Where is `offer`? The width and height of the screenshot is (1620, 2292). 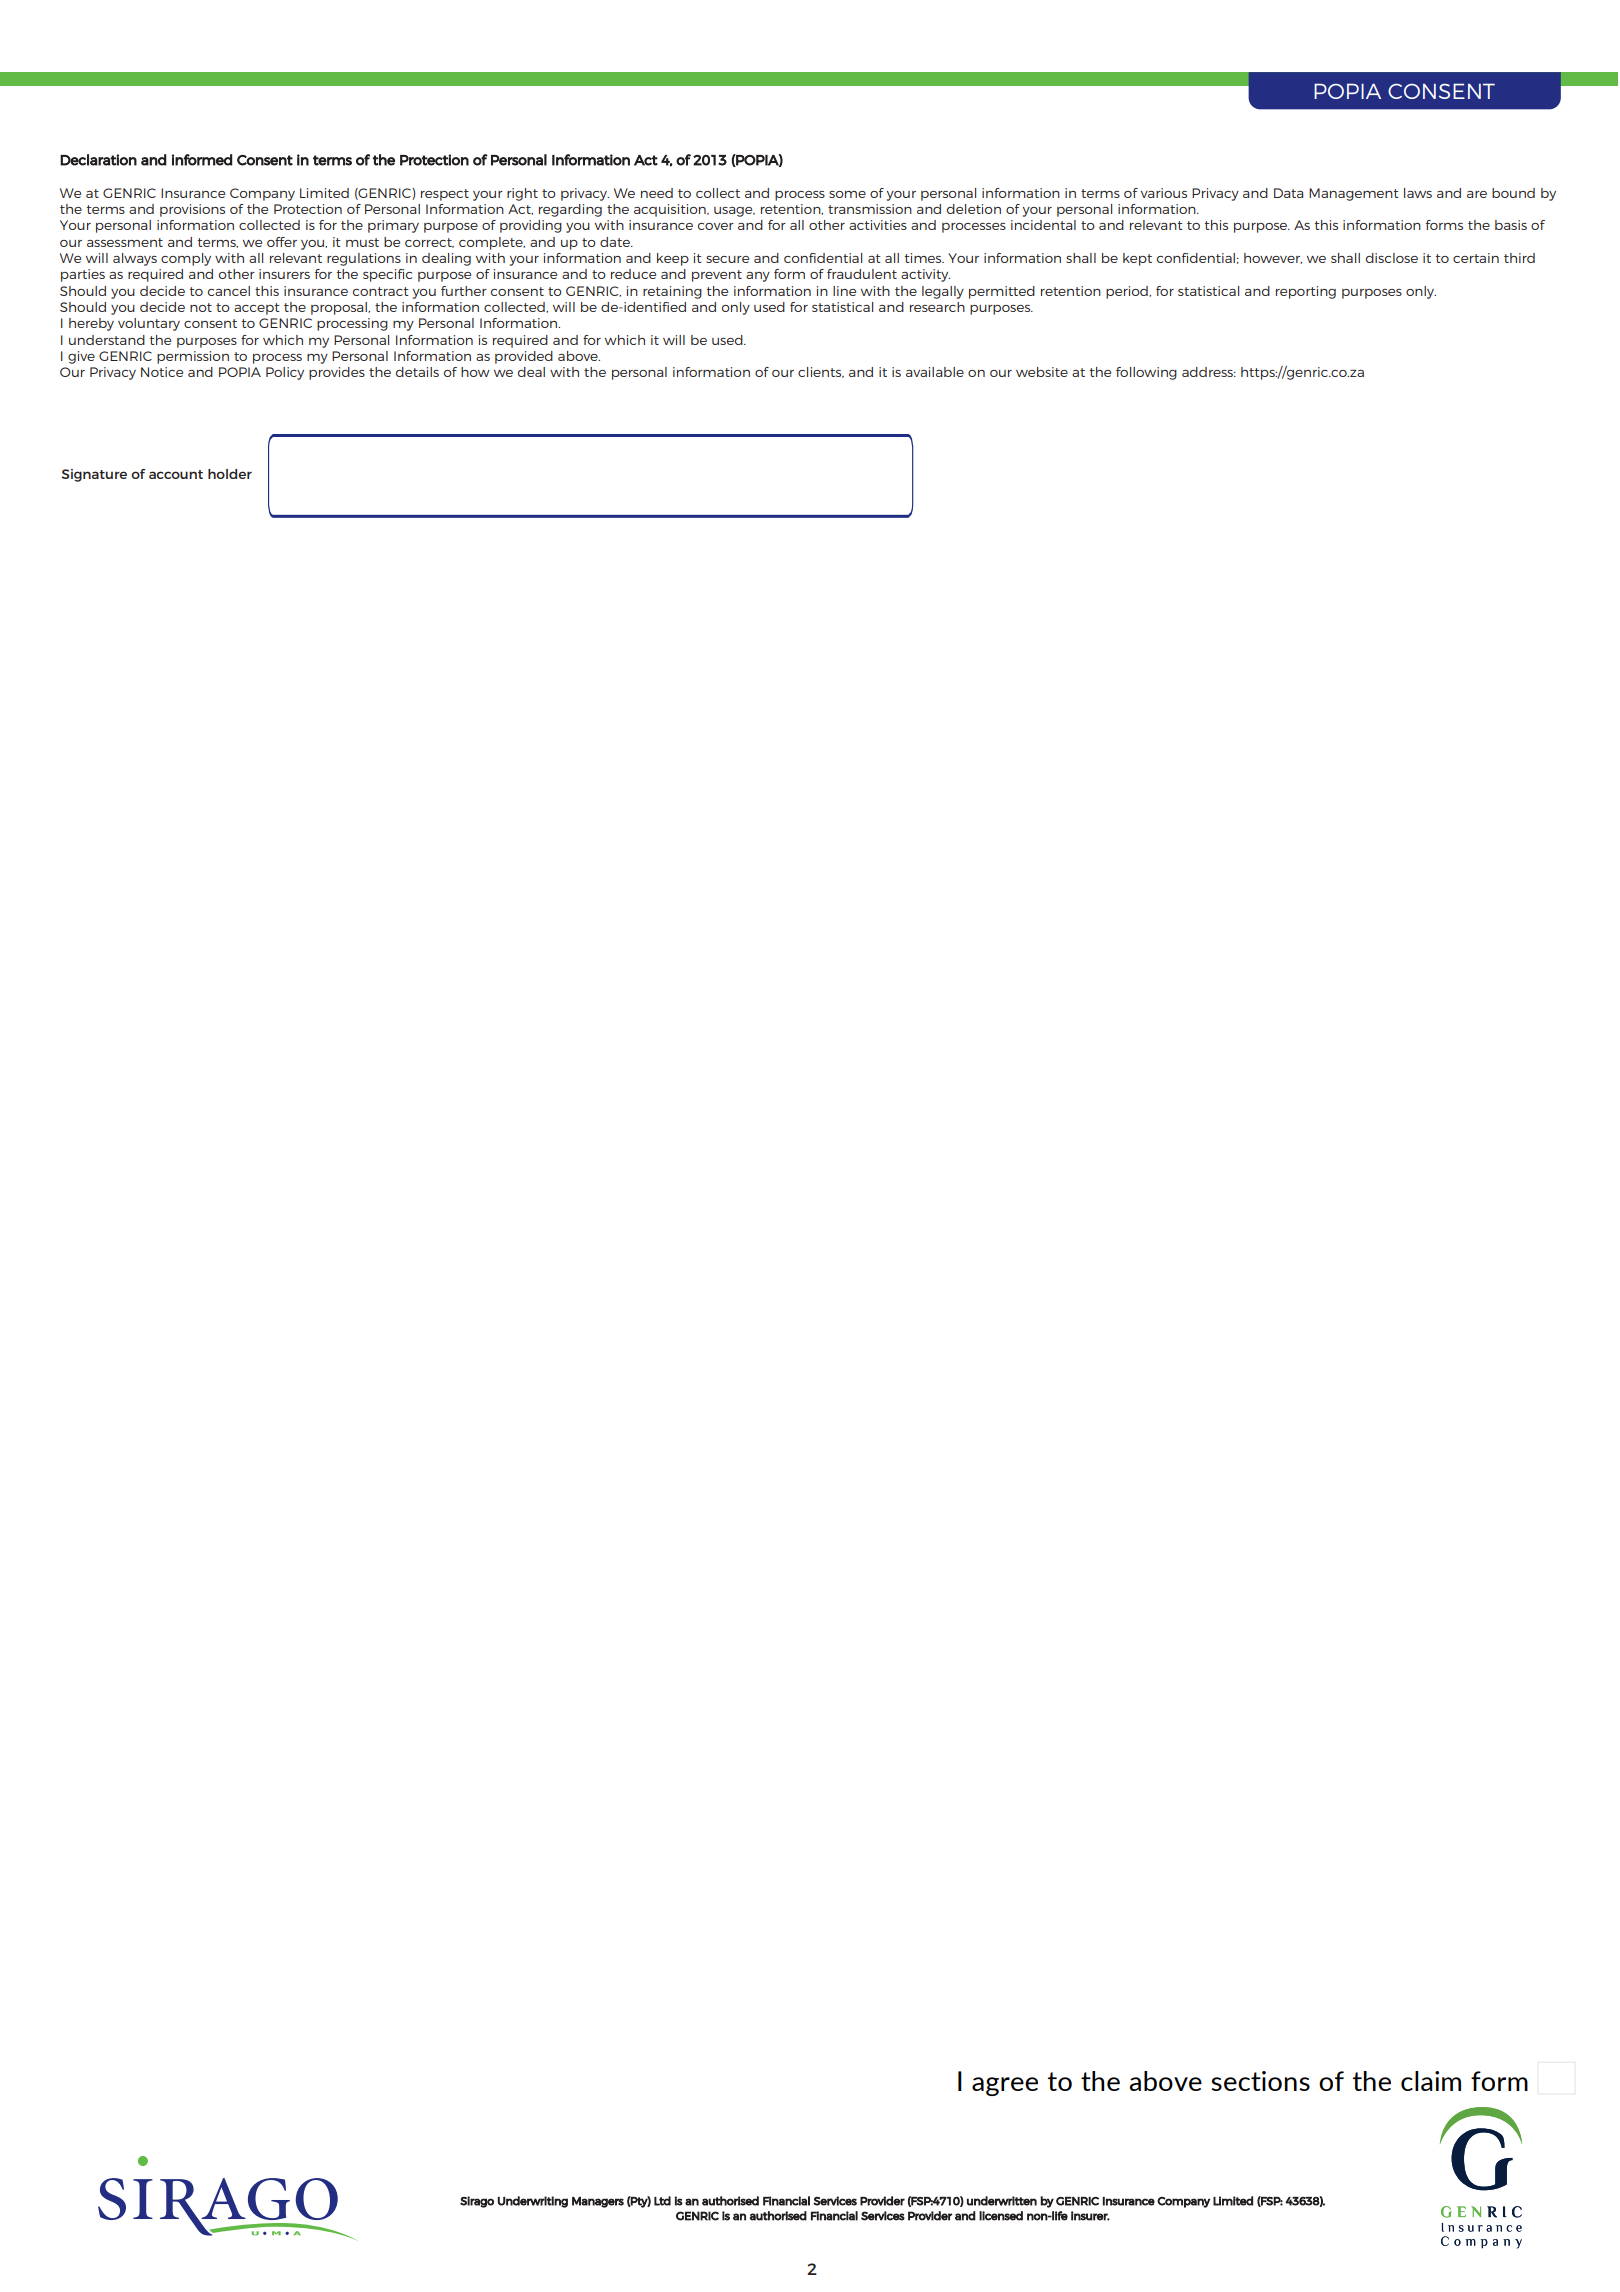
offer is located at coordinates (282, 242).
